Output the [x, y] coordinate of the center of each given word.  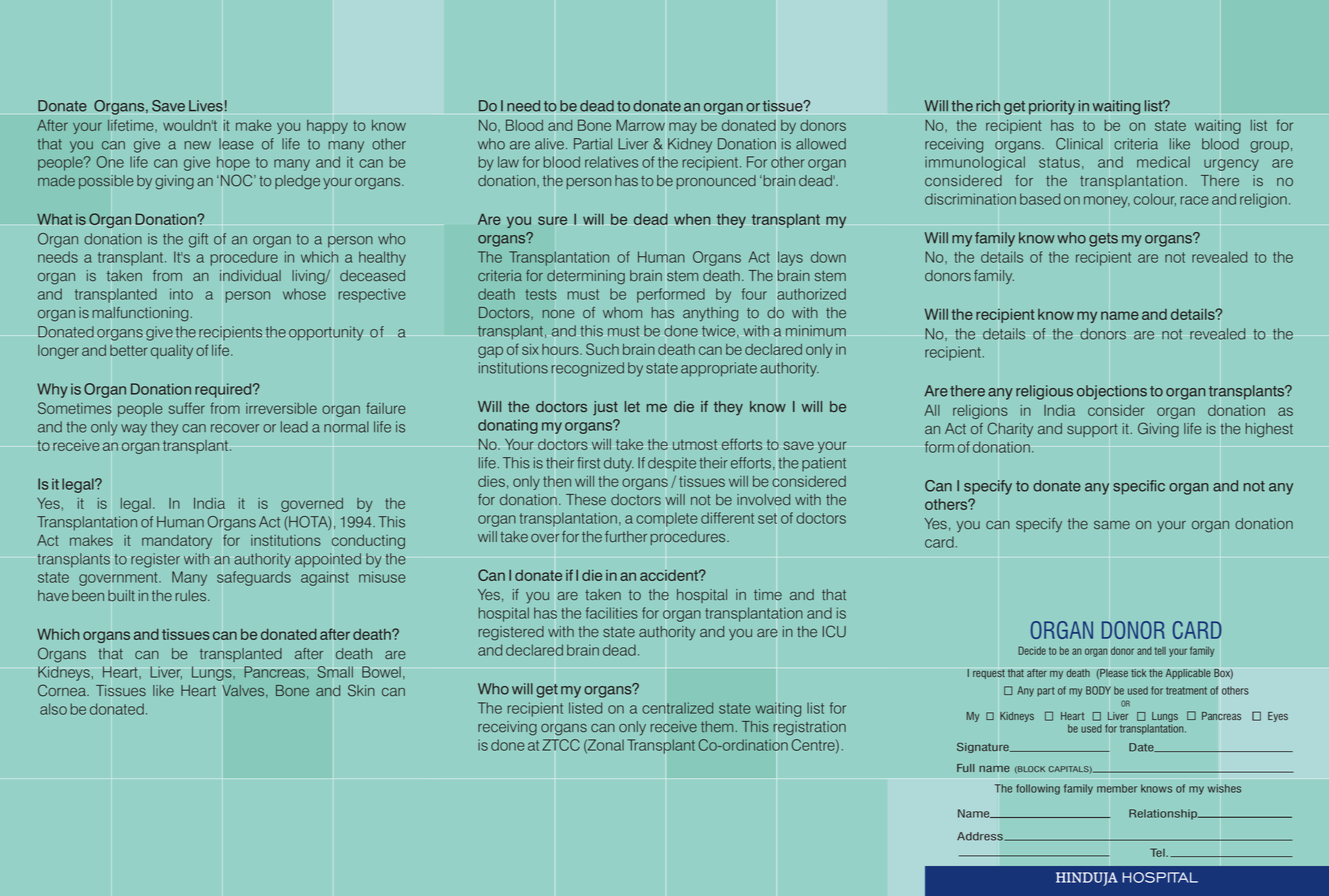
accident [670, 575]
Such [602, 349]
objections [1112, 392]
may [683, 128]
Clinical [1079, 144]
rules [192, 595]
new [198, 145]
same [1112, 525]
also [53, 709]
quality [172, 352]
